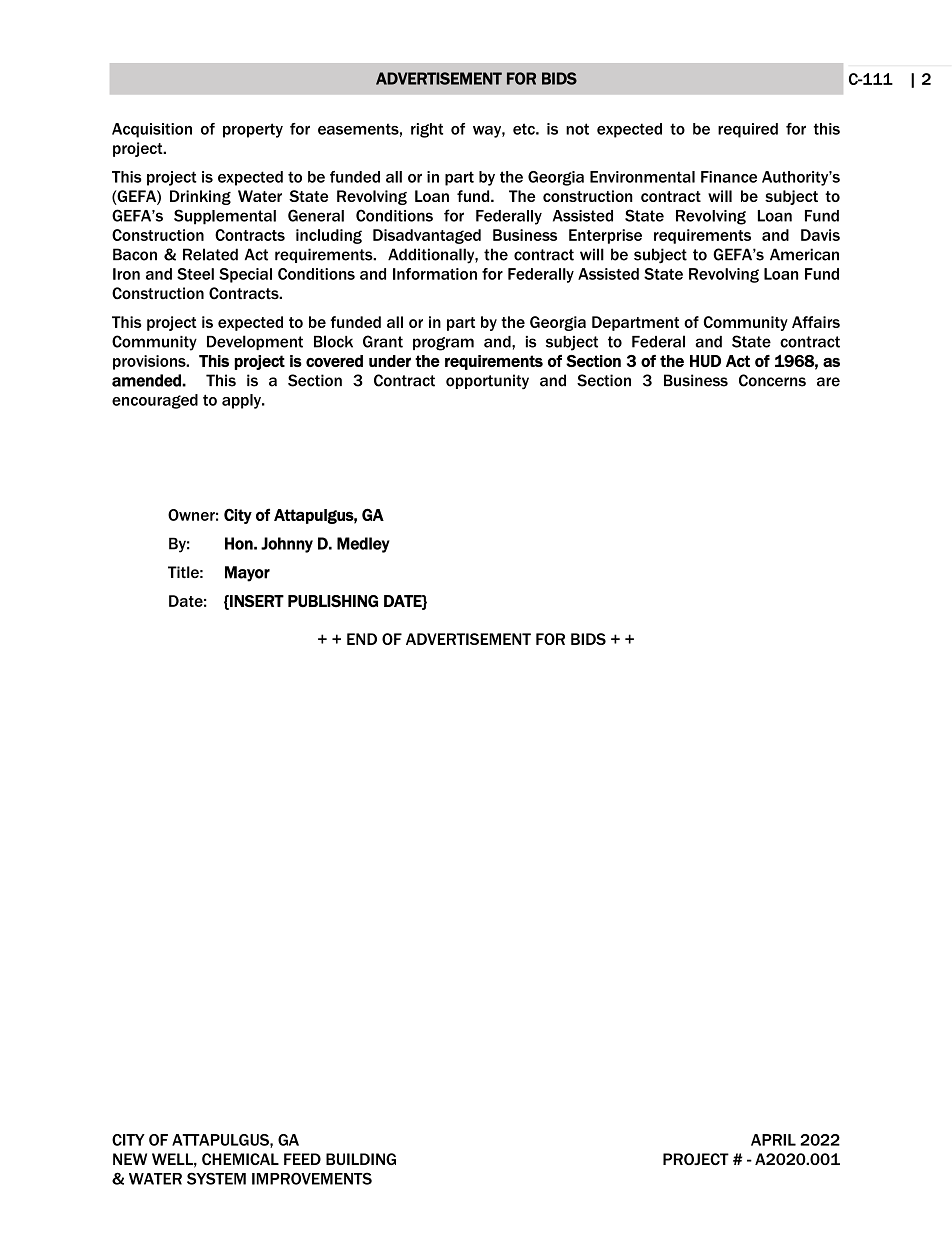 The width and height of the screenshot is (952, 1233). Describe the element at coordinates (363, 545) in the screenshot. I see `Medley` at that location.
